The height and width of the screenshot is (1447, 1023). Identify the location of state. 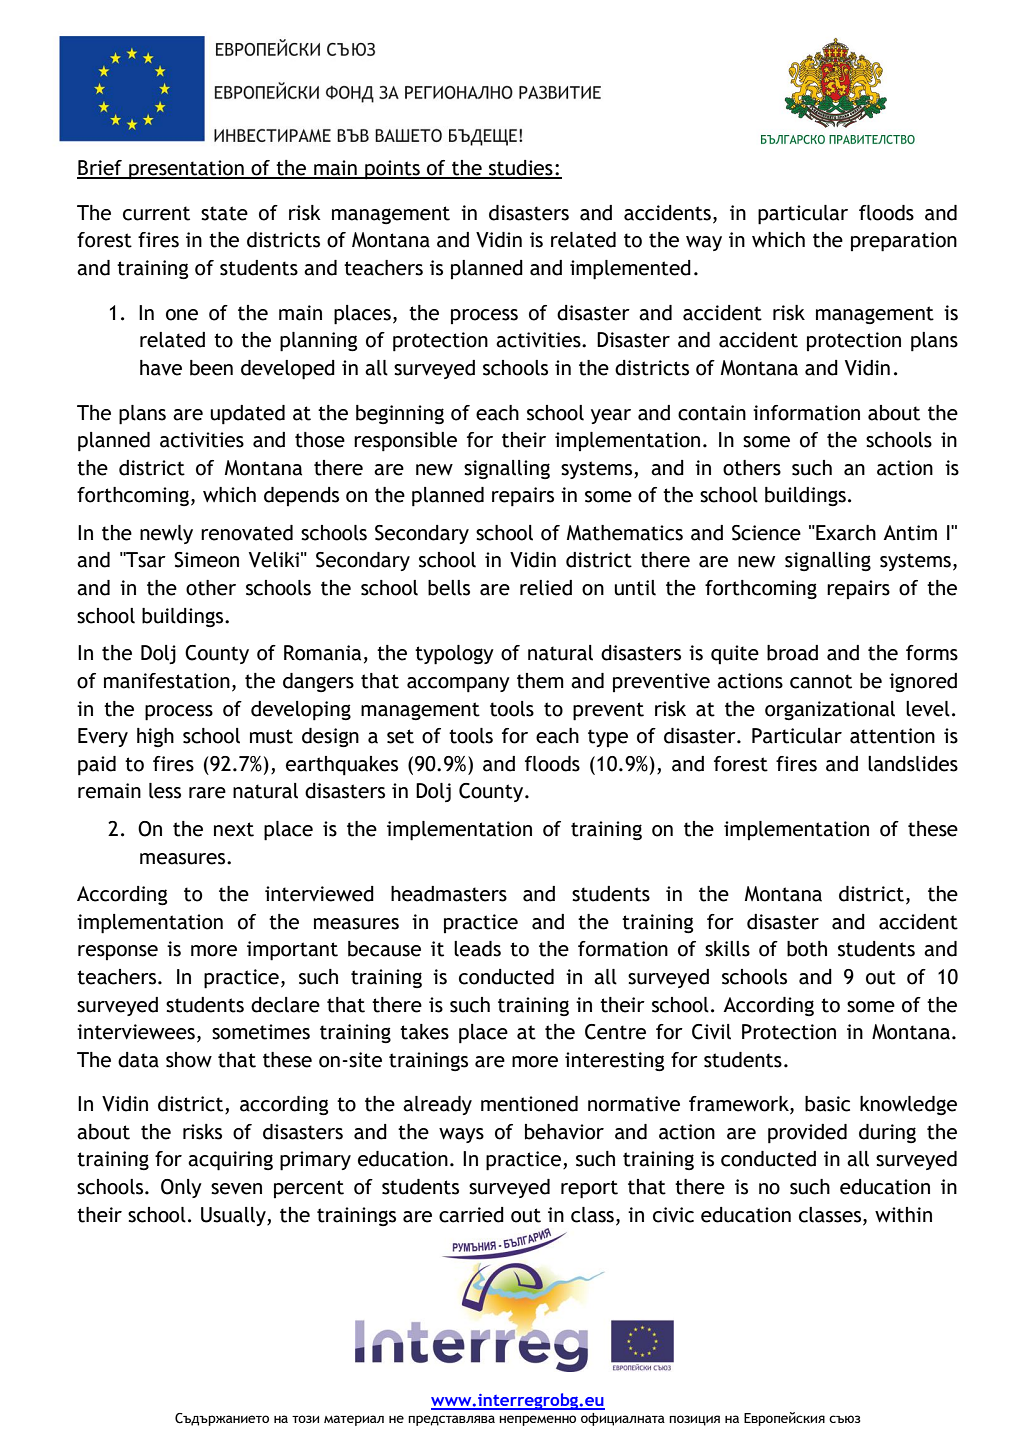
(224, 213).
